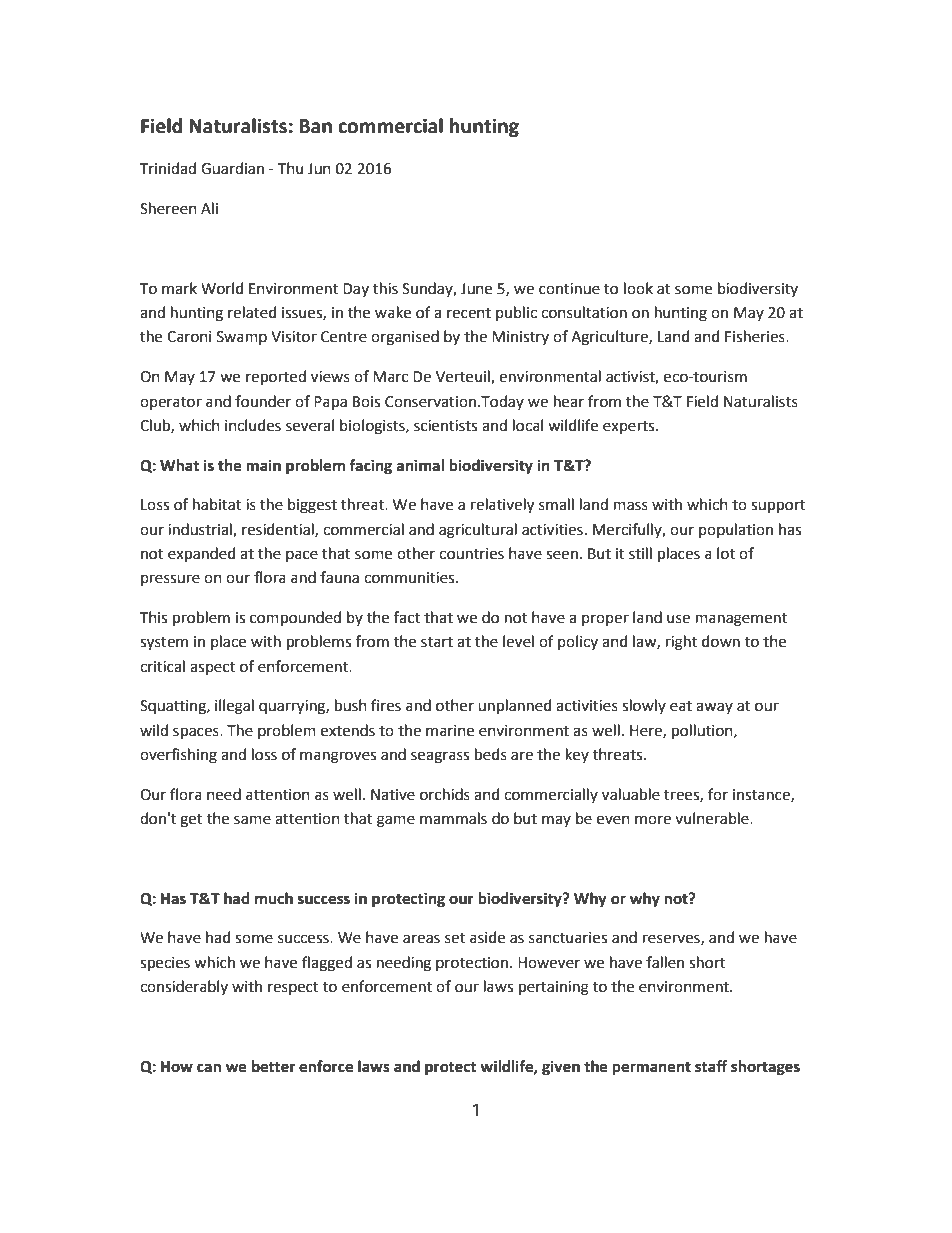 The image size is (952, 1233). Describe the element at coordinates (638, 288) in the page. I see `look` at that location.
